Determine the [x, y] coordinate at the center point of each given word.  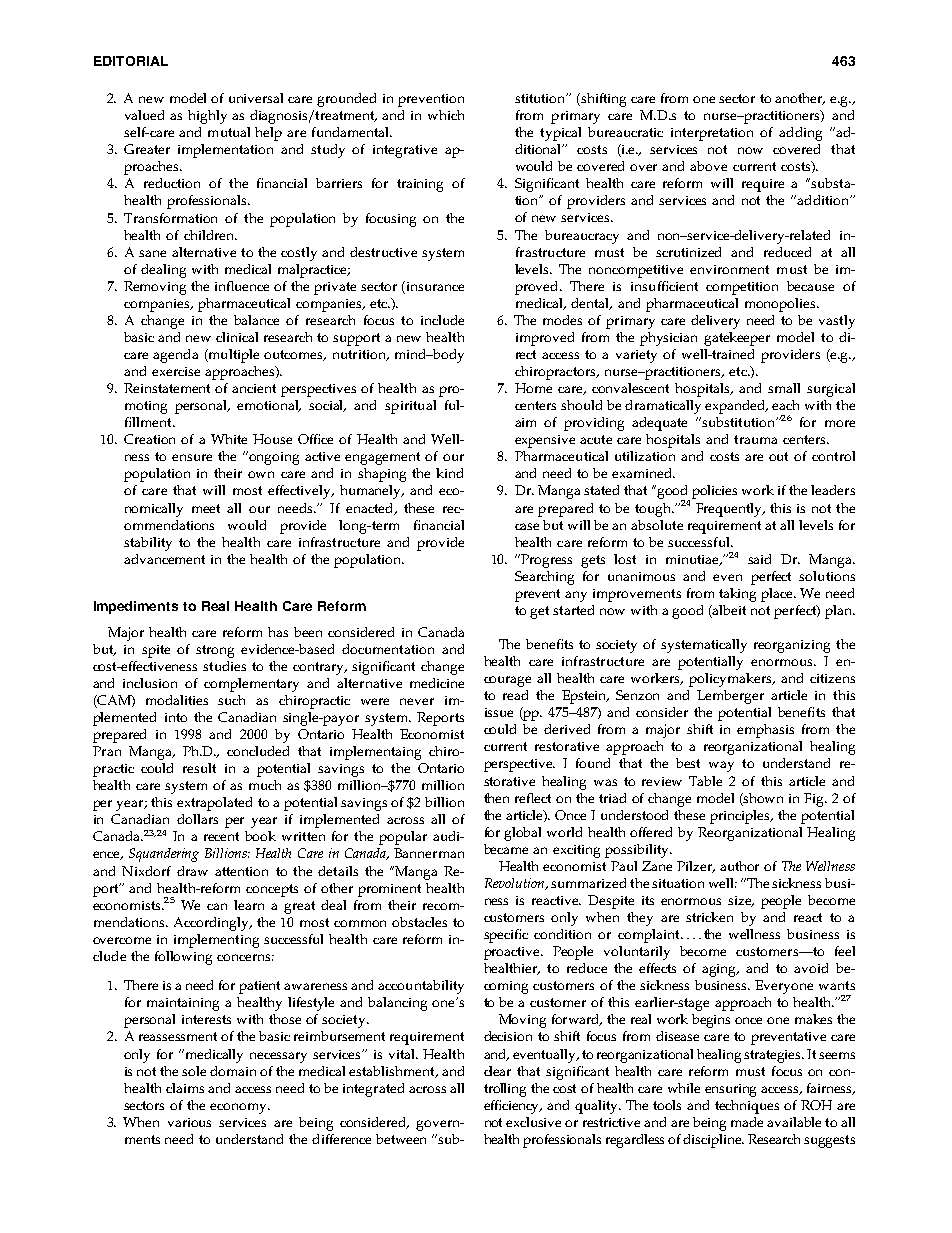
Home [533, 388]
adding [800, 134]
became [506, 849]
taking [737, 595]
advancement [164, 559]
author [739, 866]
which [446, 115]
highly [207, 117]
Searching [544, 578]
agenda [175, 356]
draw [192, 871]
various [189, 1122]
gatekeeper [737, 339]
